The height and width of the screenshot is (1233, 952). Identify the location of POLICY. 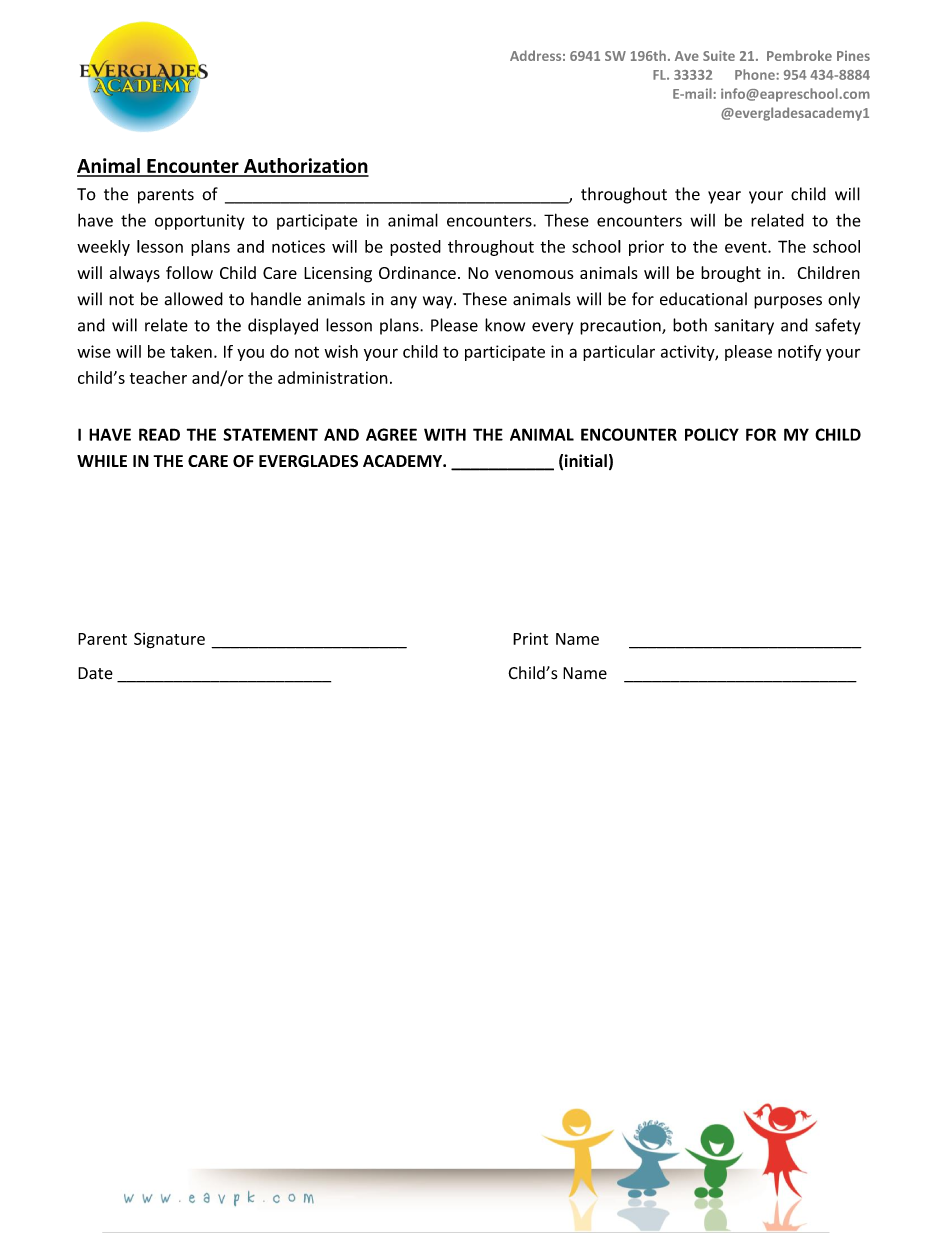
(712, 434).
